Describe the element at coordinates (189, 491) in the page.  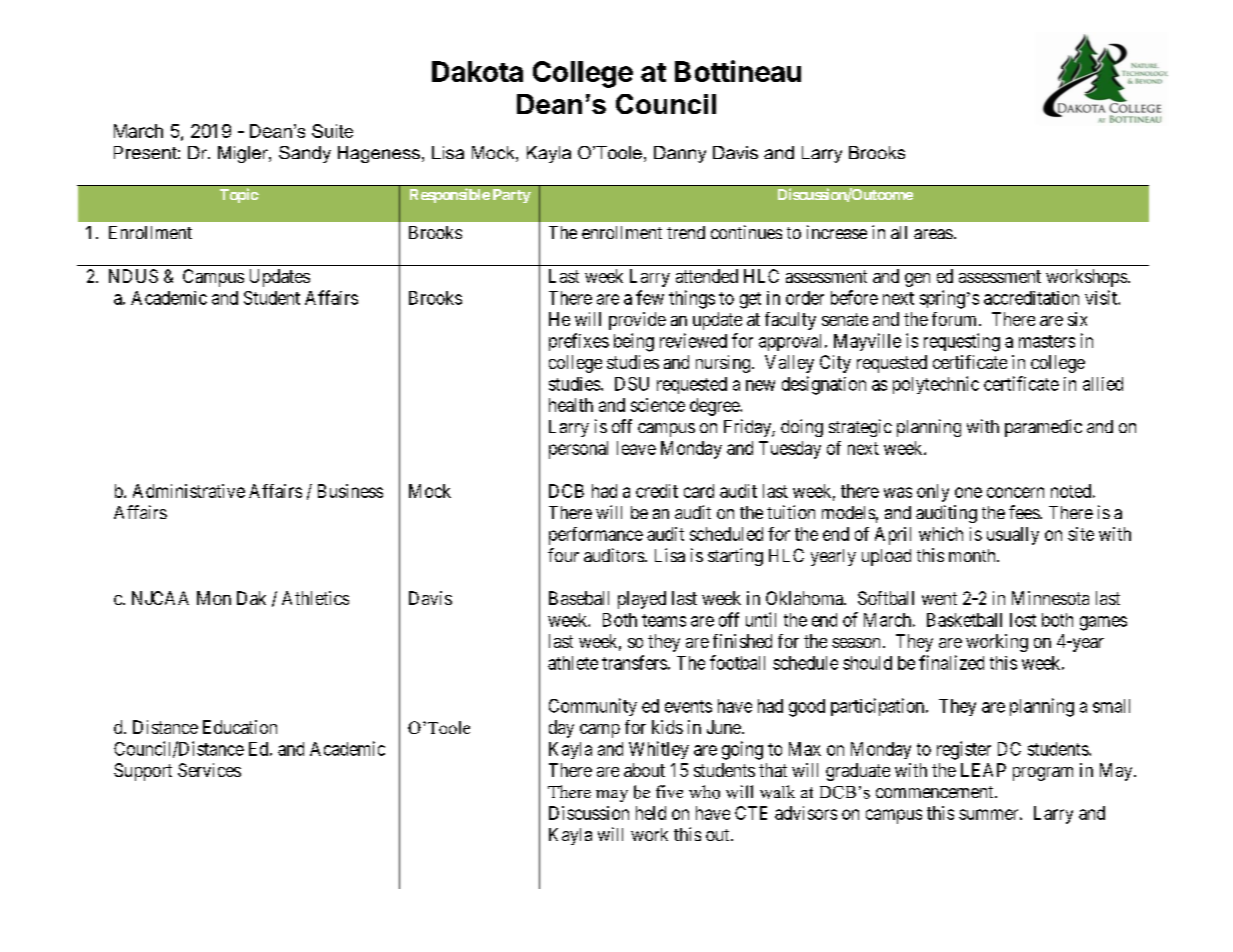
I see `Administrative` at that location.
